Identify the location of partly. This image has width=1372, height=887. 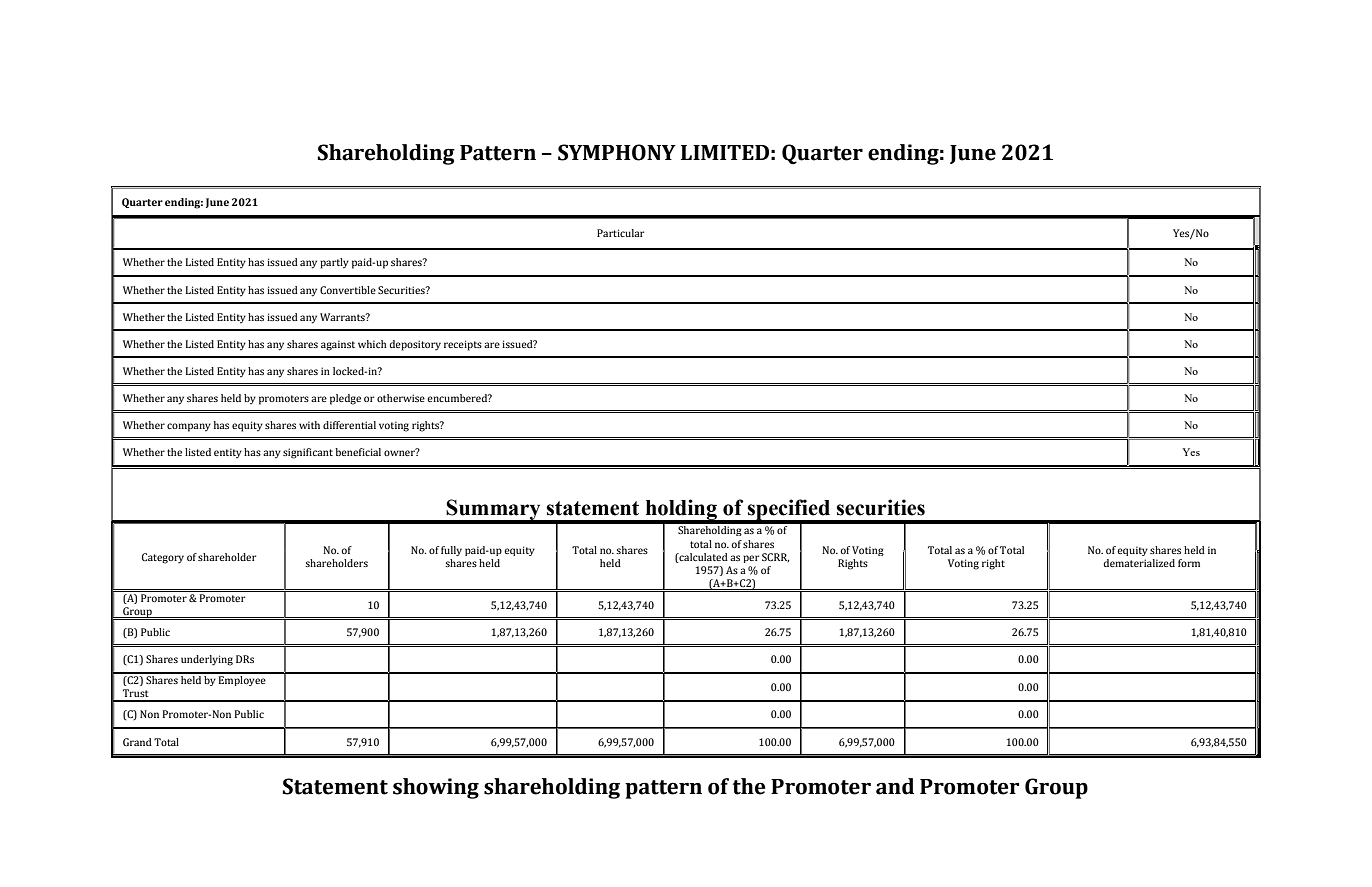
(334, 263).
